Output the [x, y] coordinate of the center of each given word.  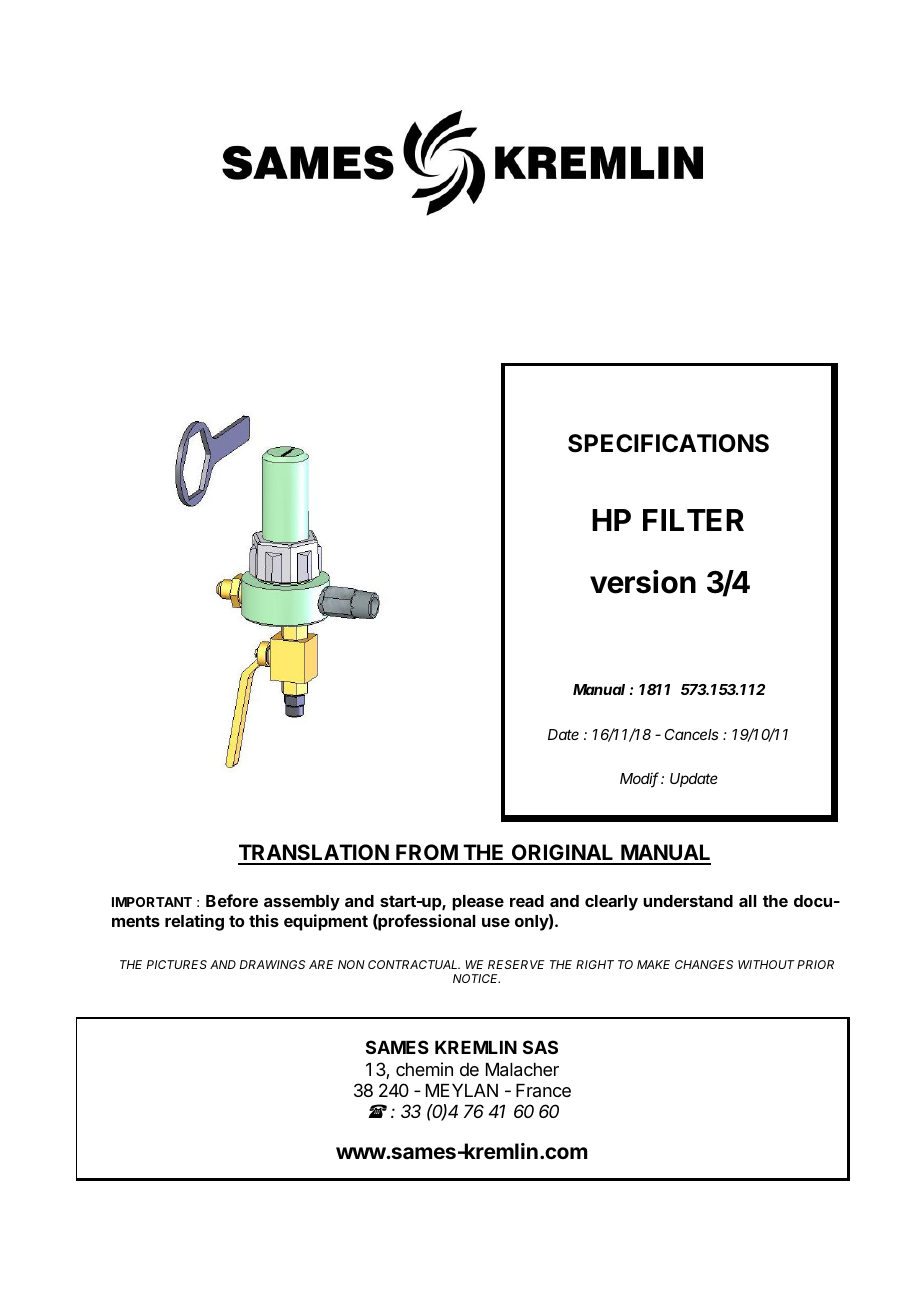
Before [232, 900]
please [478, 903]
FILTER [693, 520]
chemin [424, 1069]
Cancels [692, 734]
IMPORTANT [152, 902]
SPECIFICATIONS [668, 443]
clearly [611, 903]
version [643, 582]
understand [688, 901]
